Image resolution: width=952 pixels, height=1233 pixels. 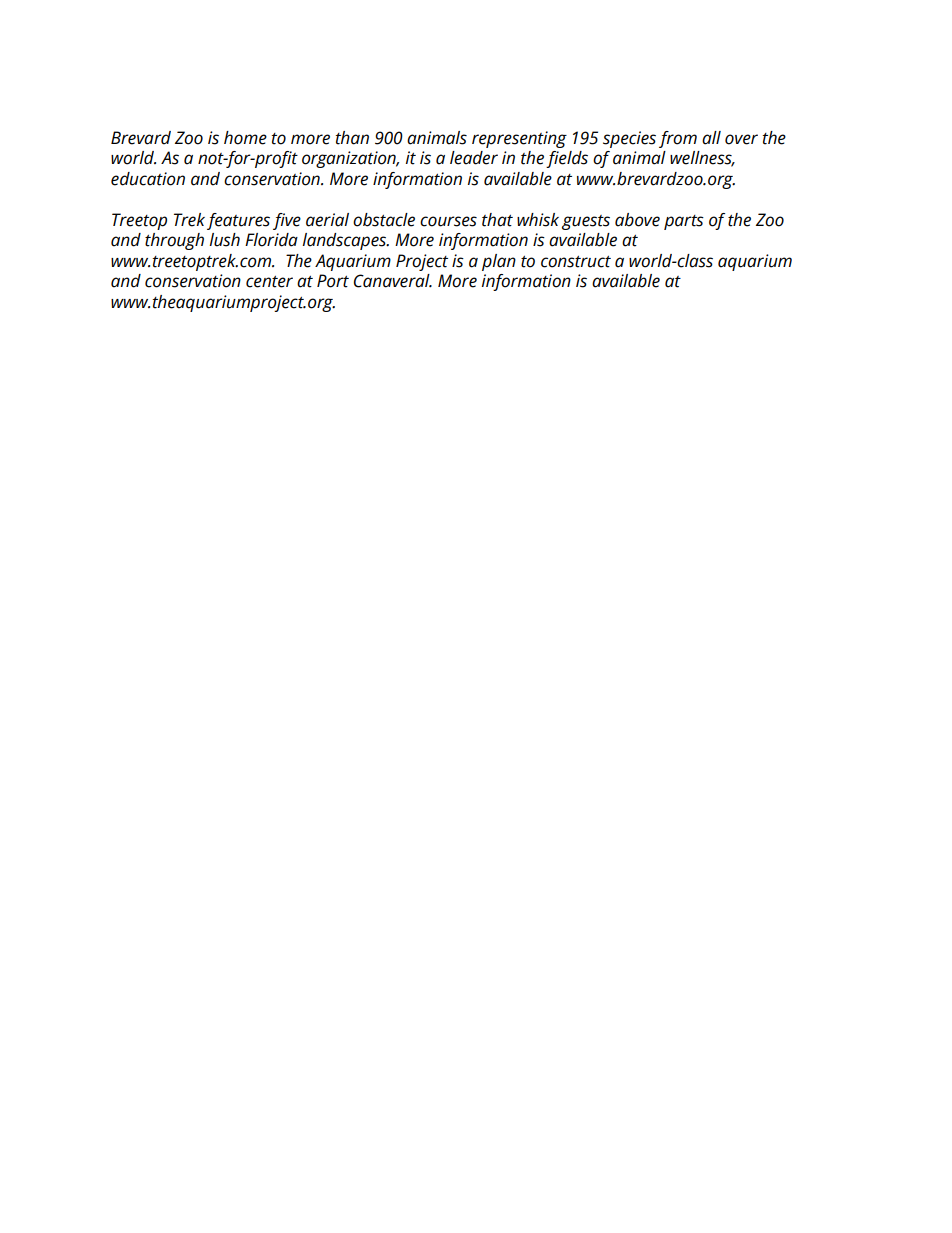 What do you see at coordinates (245, 138) in the page?
I see `home` at bounding box center [245, 138].
